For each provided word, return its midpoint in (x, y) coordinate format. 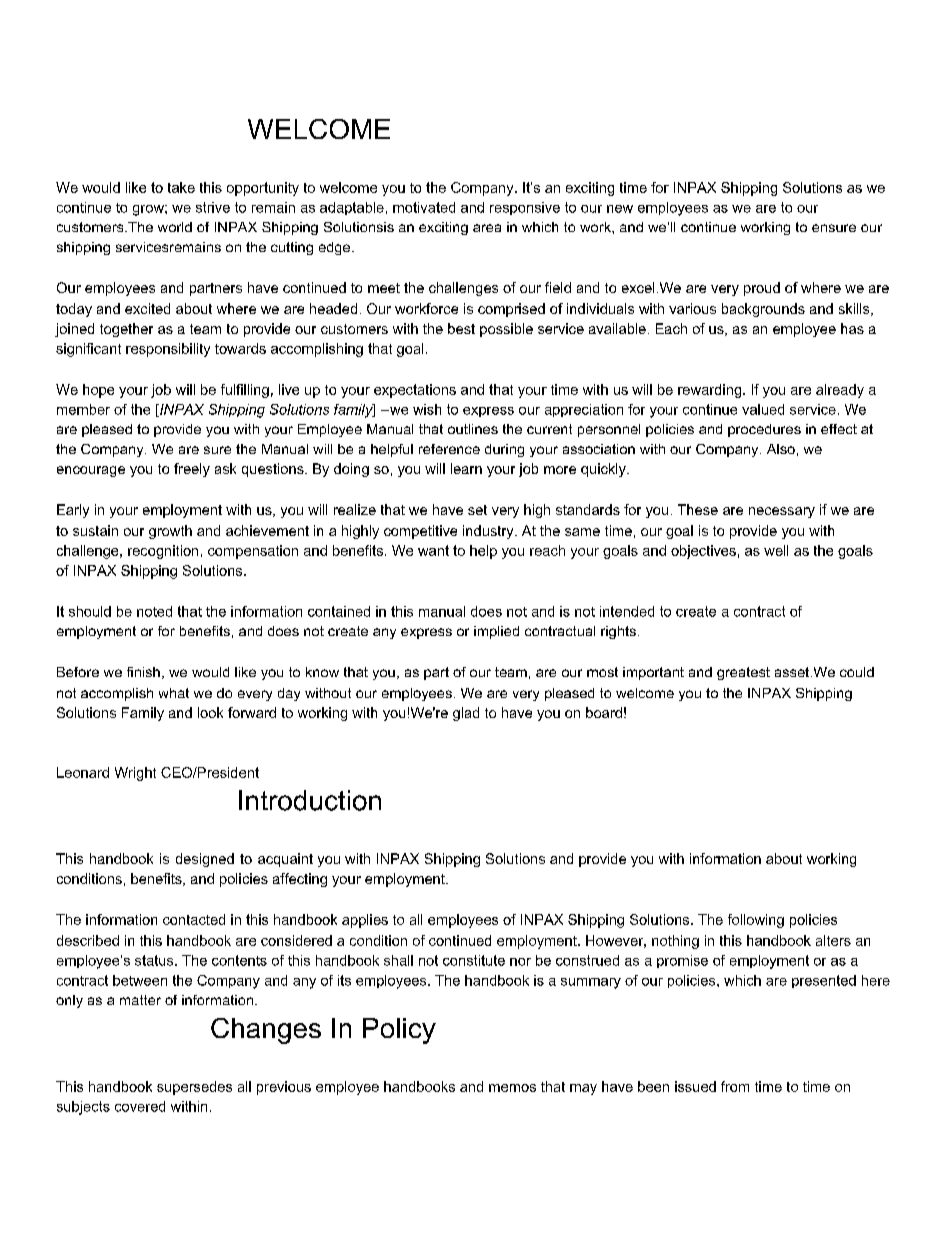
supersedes (194, 1088)
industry (489, 532)
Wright (135, 774)
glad (466, 714)
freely (192, 470)
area (487, 228)
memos (512, 1088)
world (175, 227)
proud (762, 289)
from (735, 1086)
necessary (782, 512)
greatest (743, 673)
